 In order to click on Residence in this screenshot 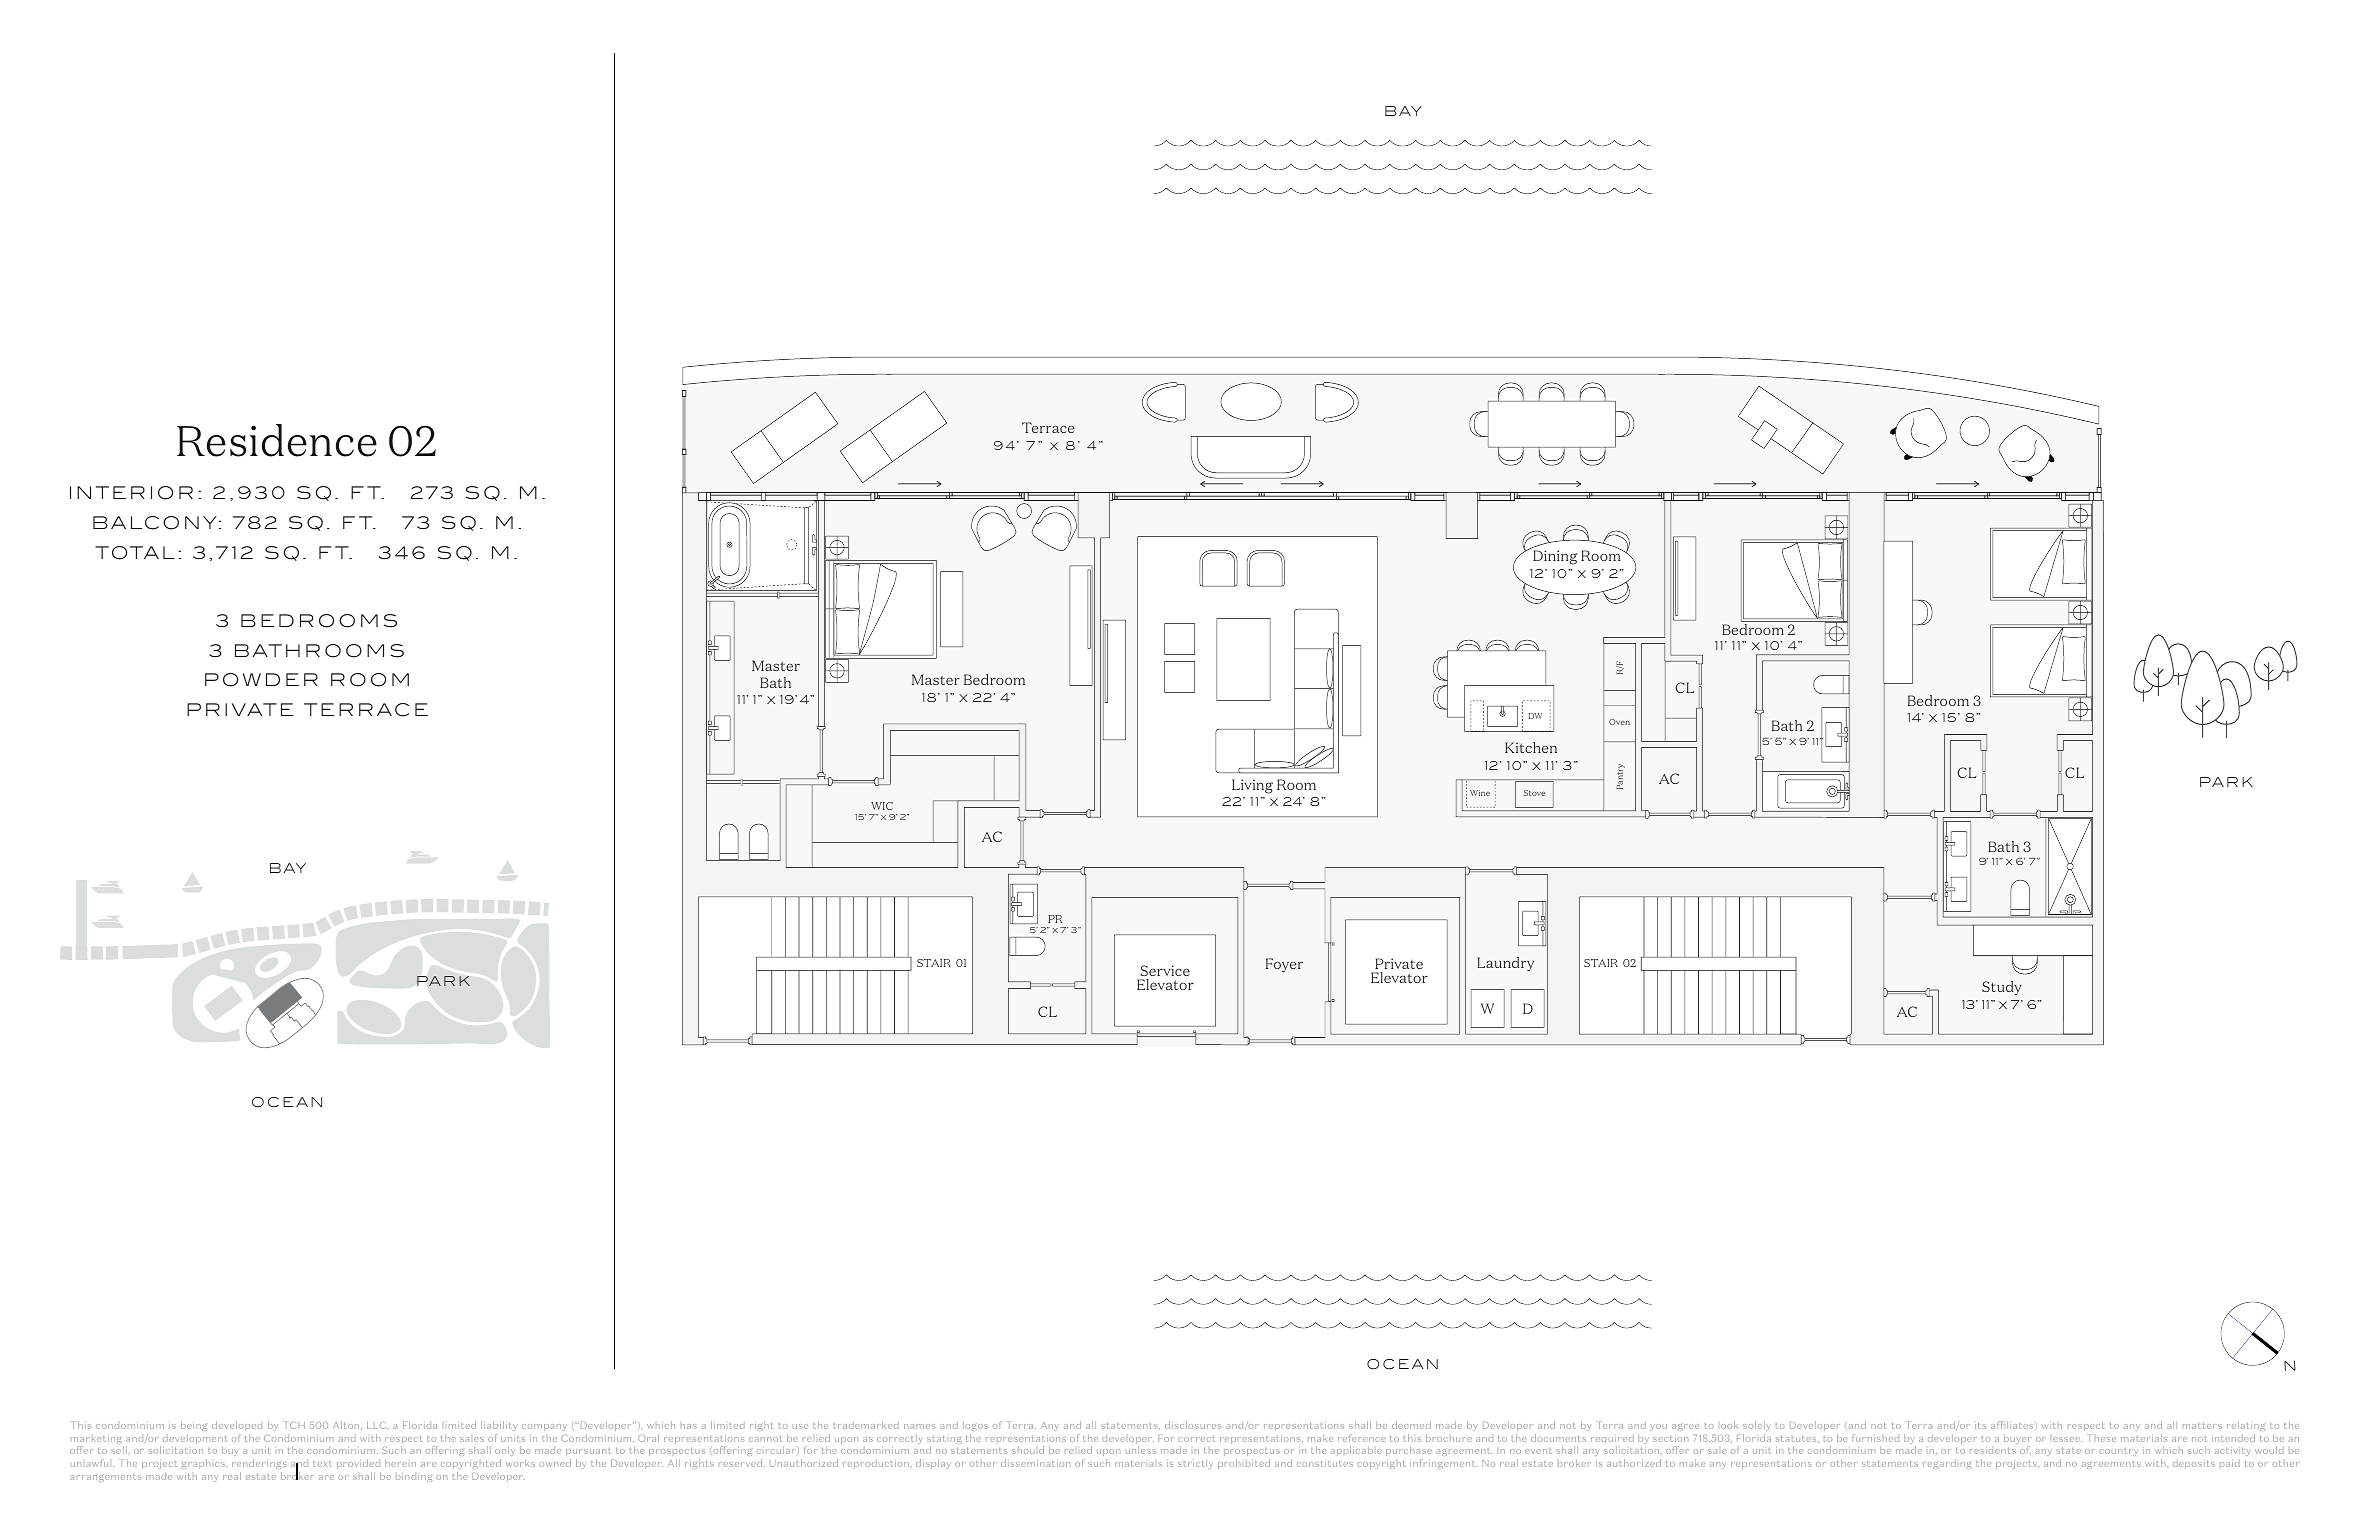, I will do `click(277, 440)`.
